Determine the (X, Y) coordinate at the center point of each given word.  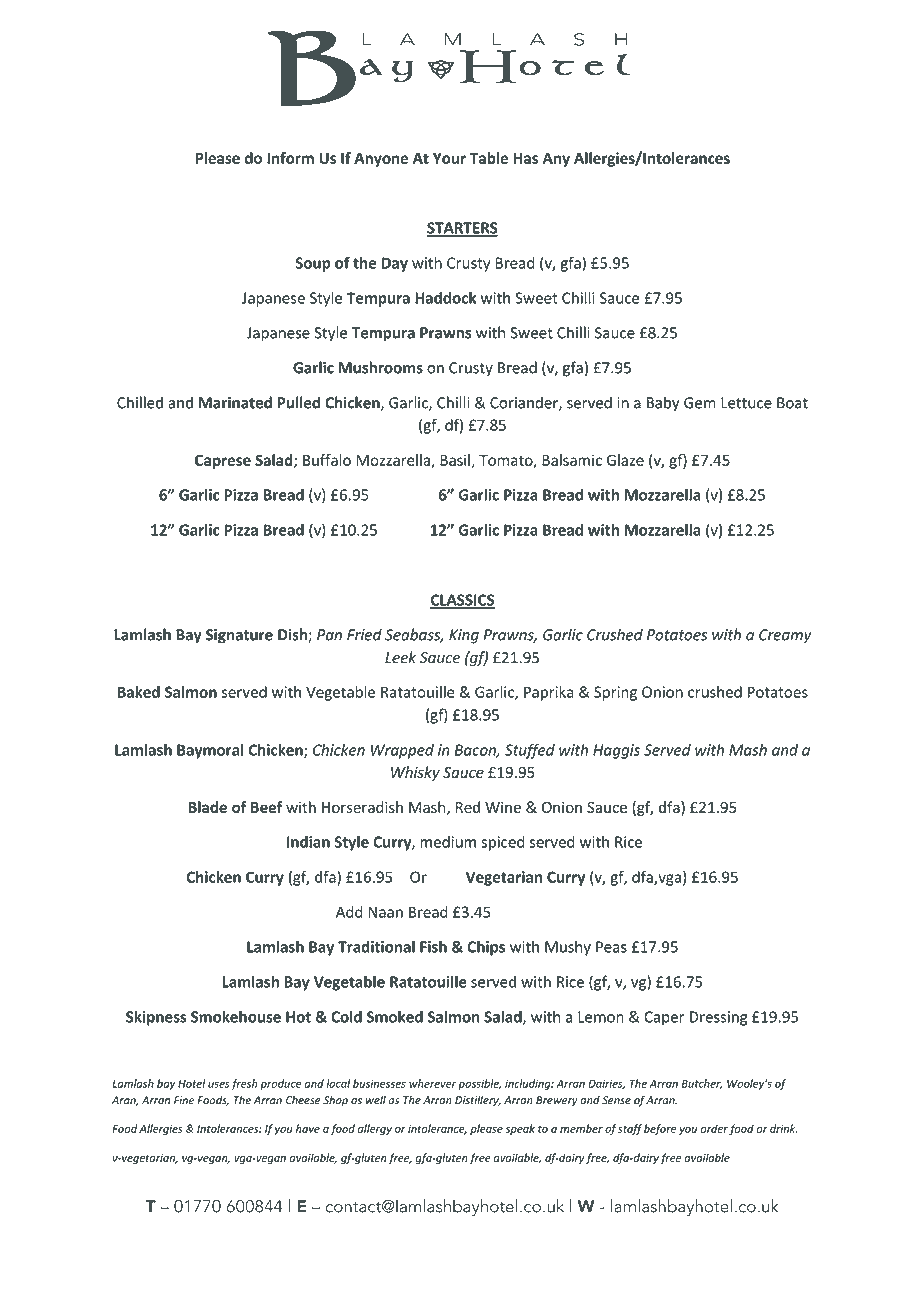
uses (219, 1084)
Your (449, 158)
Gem (700, 403)
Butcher (702, 1084)
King (464, 636)
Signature (239, 636)
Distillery (478, 1101)
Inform (290, 158)
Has (525, 158)
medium (448, 842)
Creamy (785, 636)
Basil (456, 461)
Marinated (235, 402)
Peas (611, 947)
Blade (207, 807)
